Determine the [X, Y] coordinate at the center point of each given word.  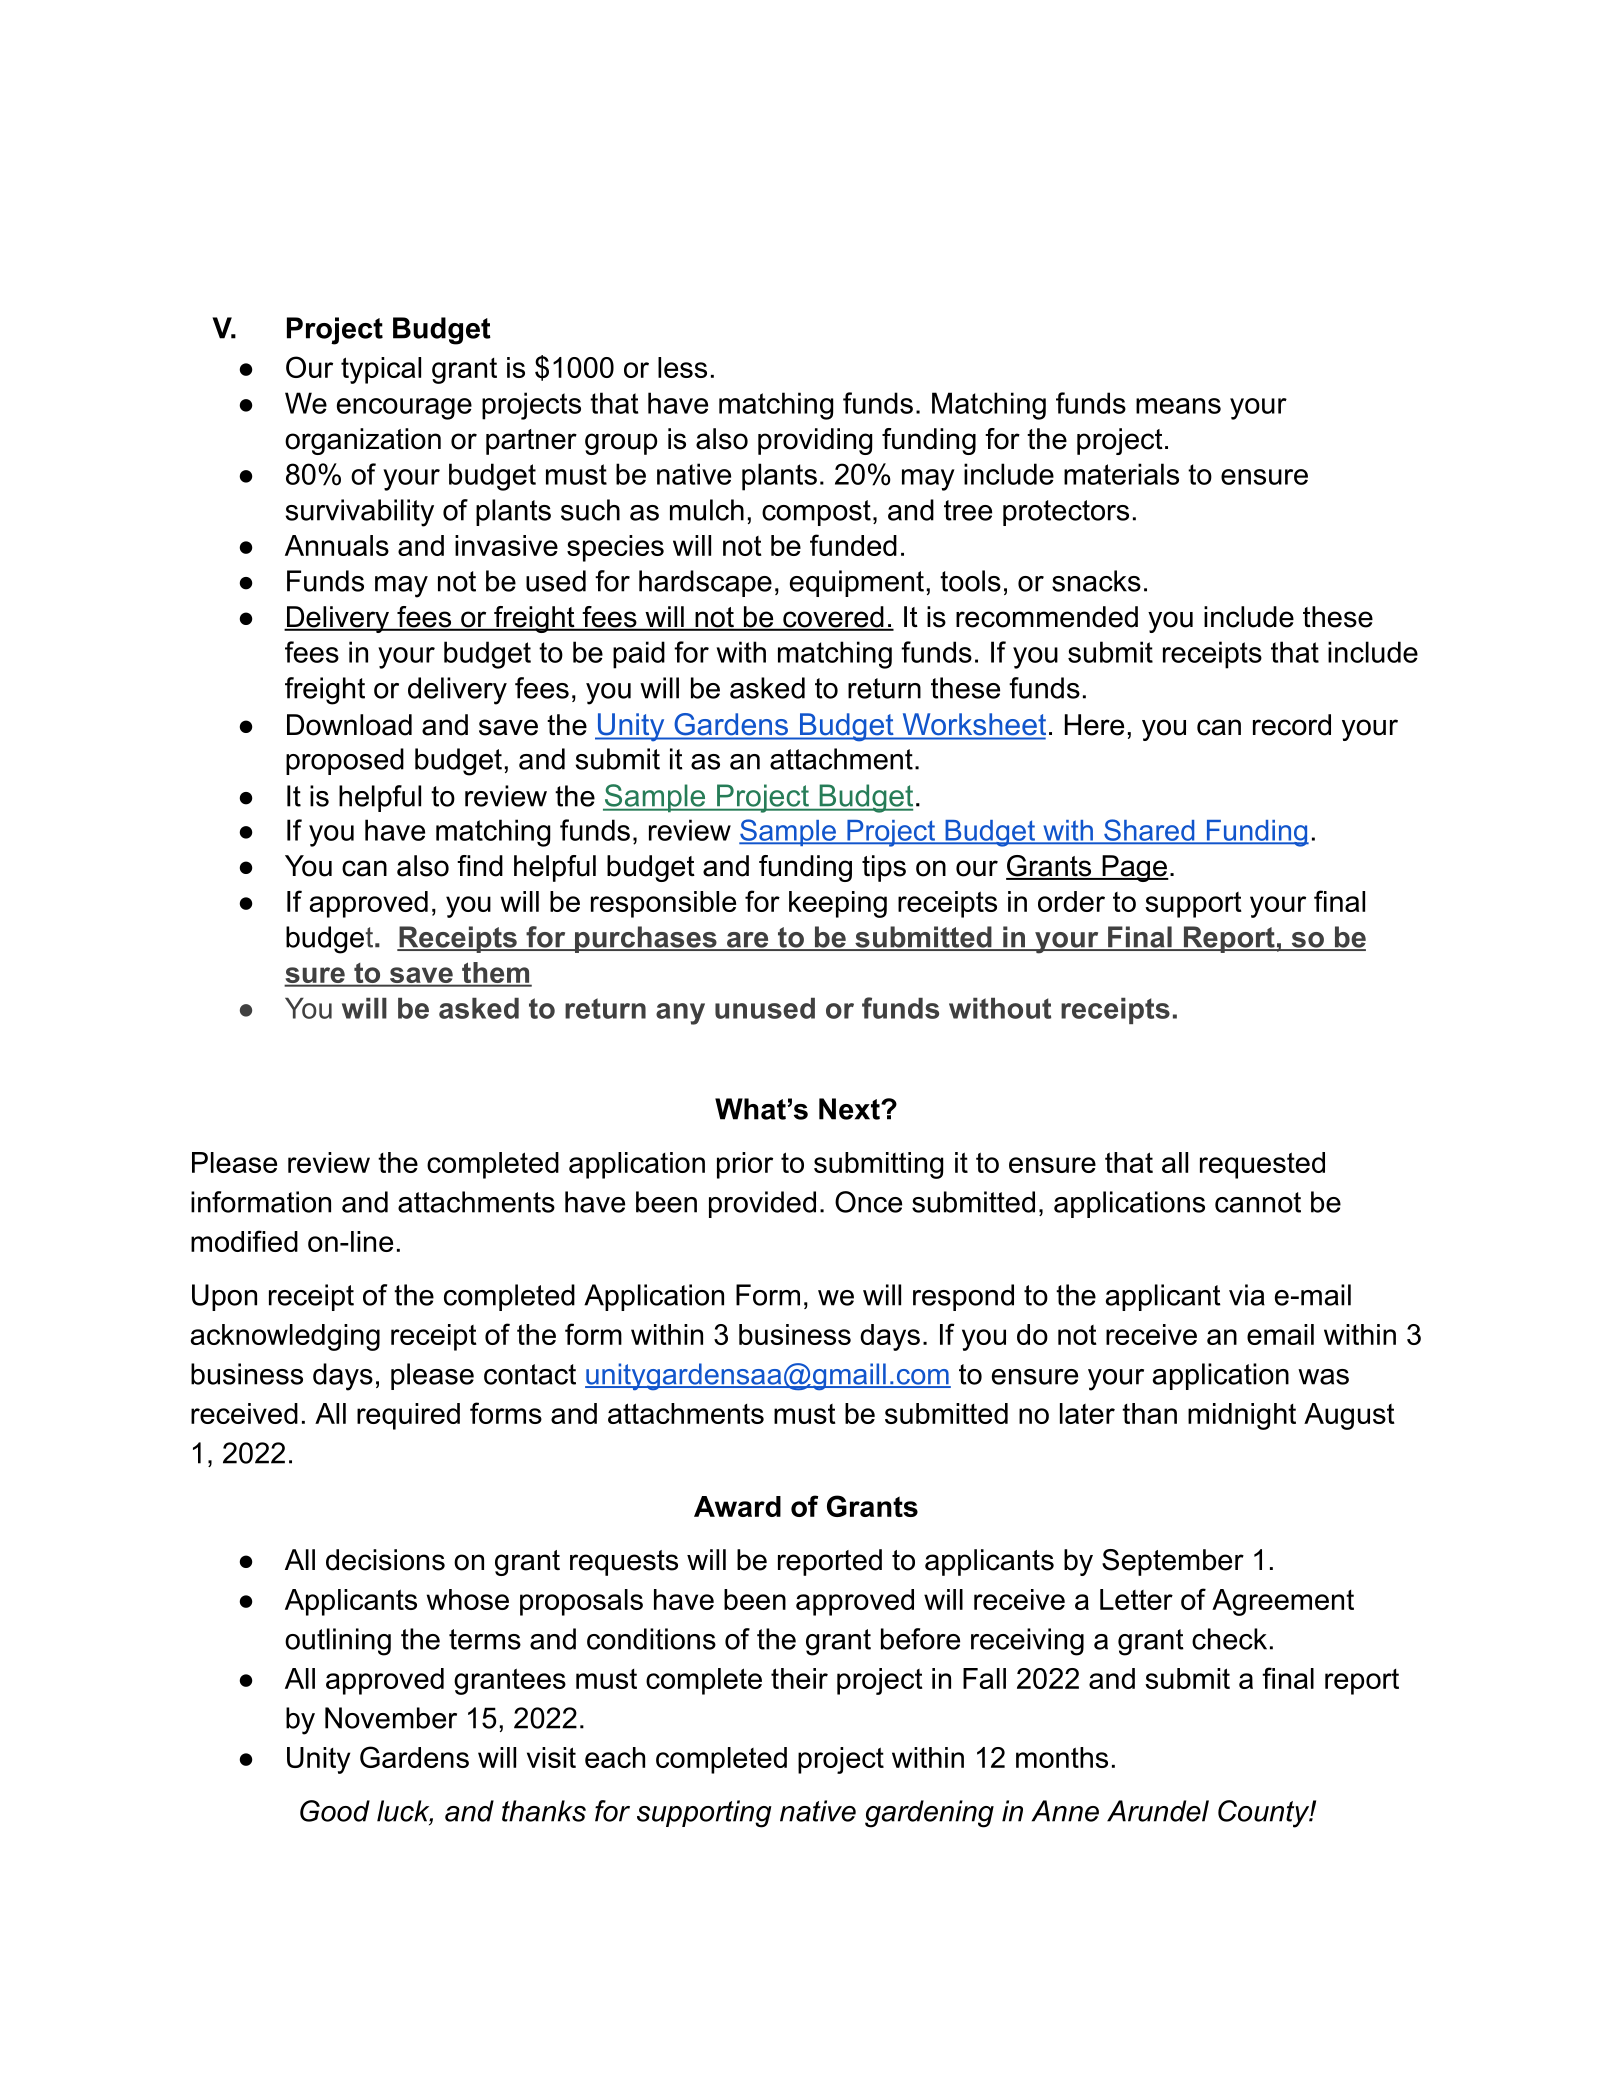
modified [244, 1241]
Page [1134, 868]
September [1173, 1562]
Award [737, 1506]
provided [762, 1204]
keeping [838, 904]
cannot [1258, 1202]
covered [833, 618]
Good [335, 1811]
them [496, 974]
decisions [385, 1560]
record [1292, 725]
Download [349, 725]
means [1178, 406]
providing [815, 441]
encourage [404, 409]
